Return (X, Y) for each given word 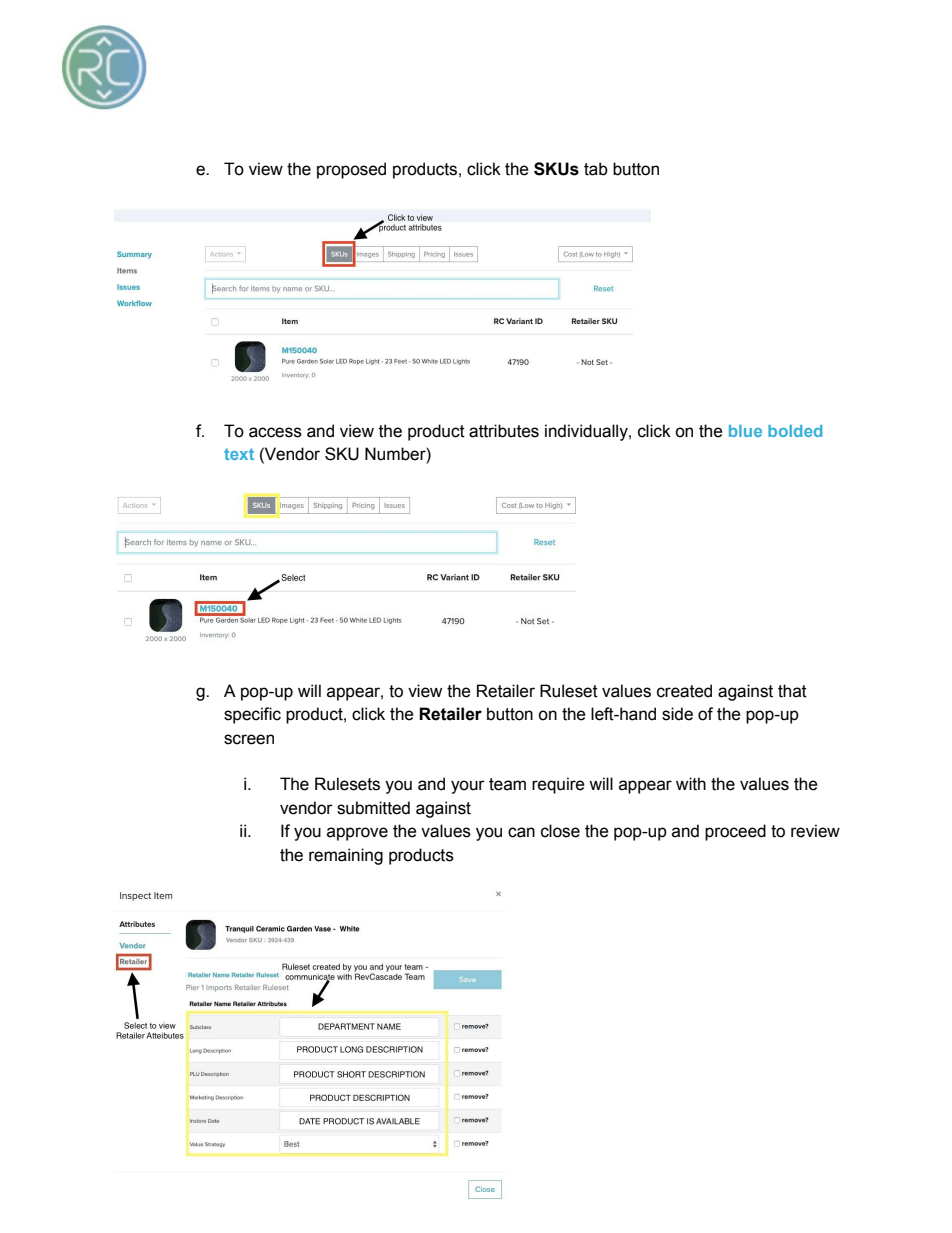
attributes (504, 431)
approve (357, 834)
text (239, 454)
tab (596, 169)
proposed (351, 170)
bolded (795, 431)
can (521, 832)
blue (745, 431)
